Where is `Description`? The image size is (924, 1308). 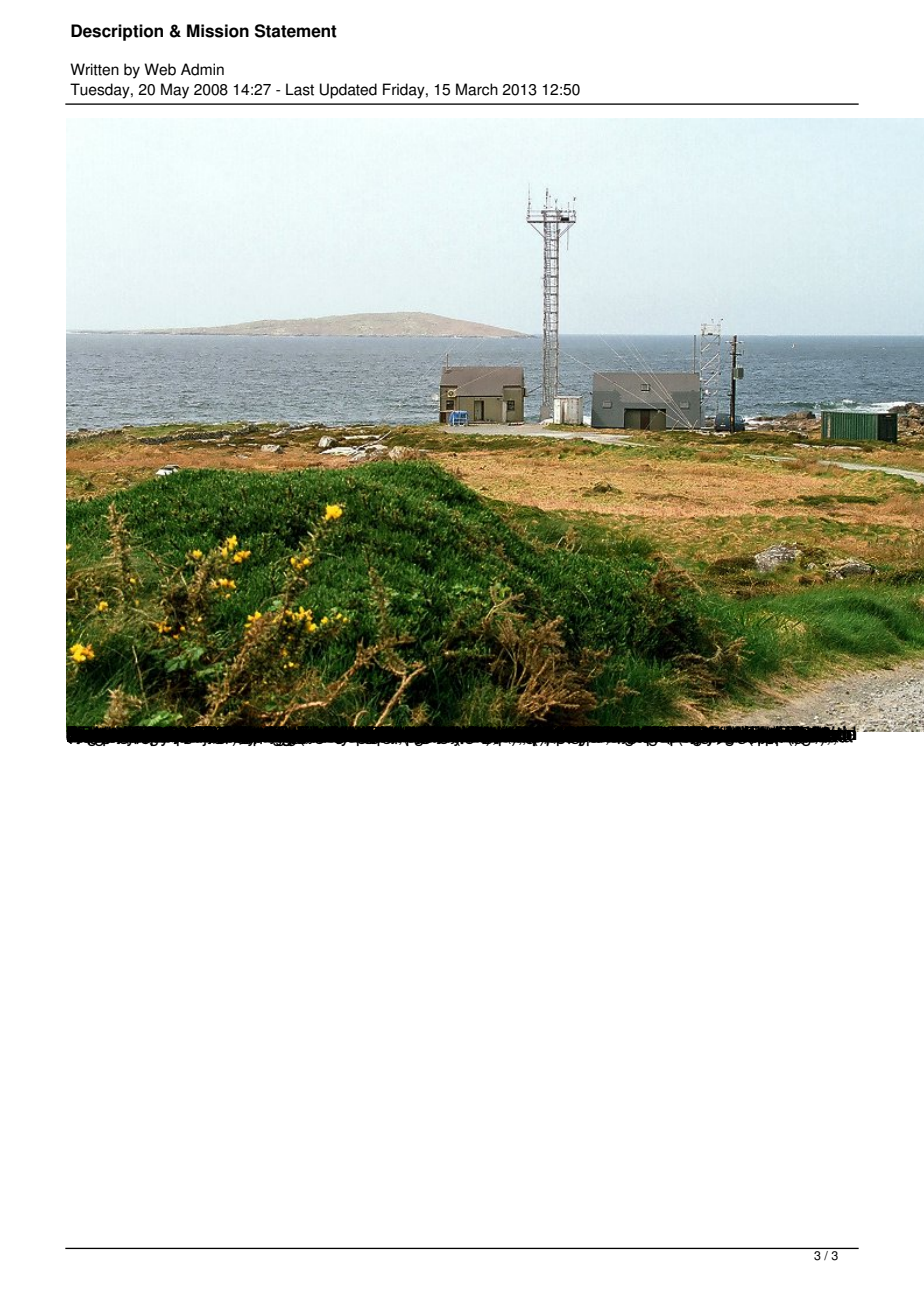 Description is located at coordinates (117, 32).
